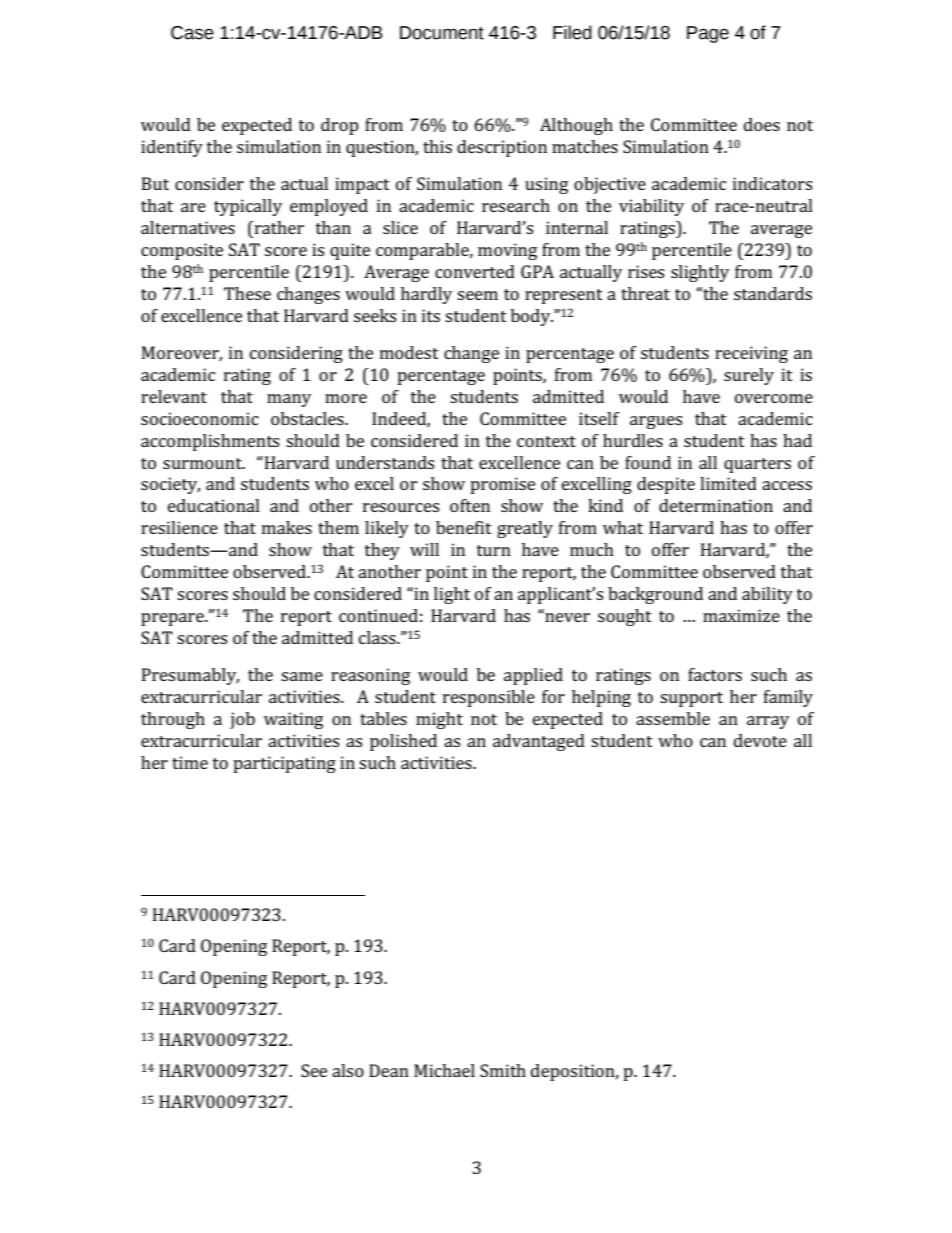  Describe the element at coordinates (716, 505) in the page. I see `determination` at that location.
